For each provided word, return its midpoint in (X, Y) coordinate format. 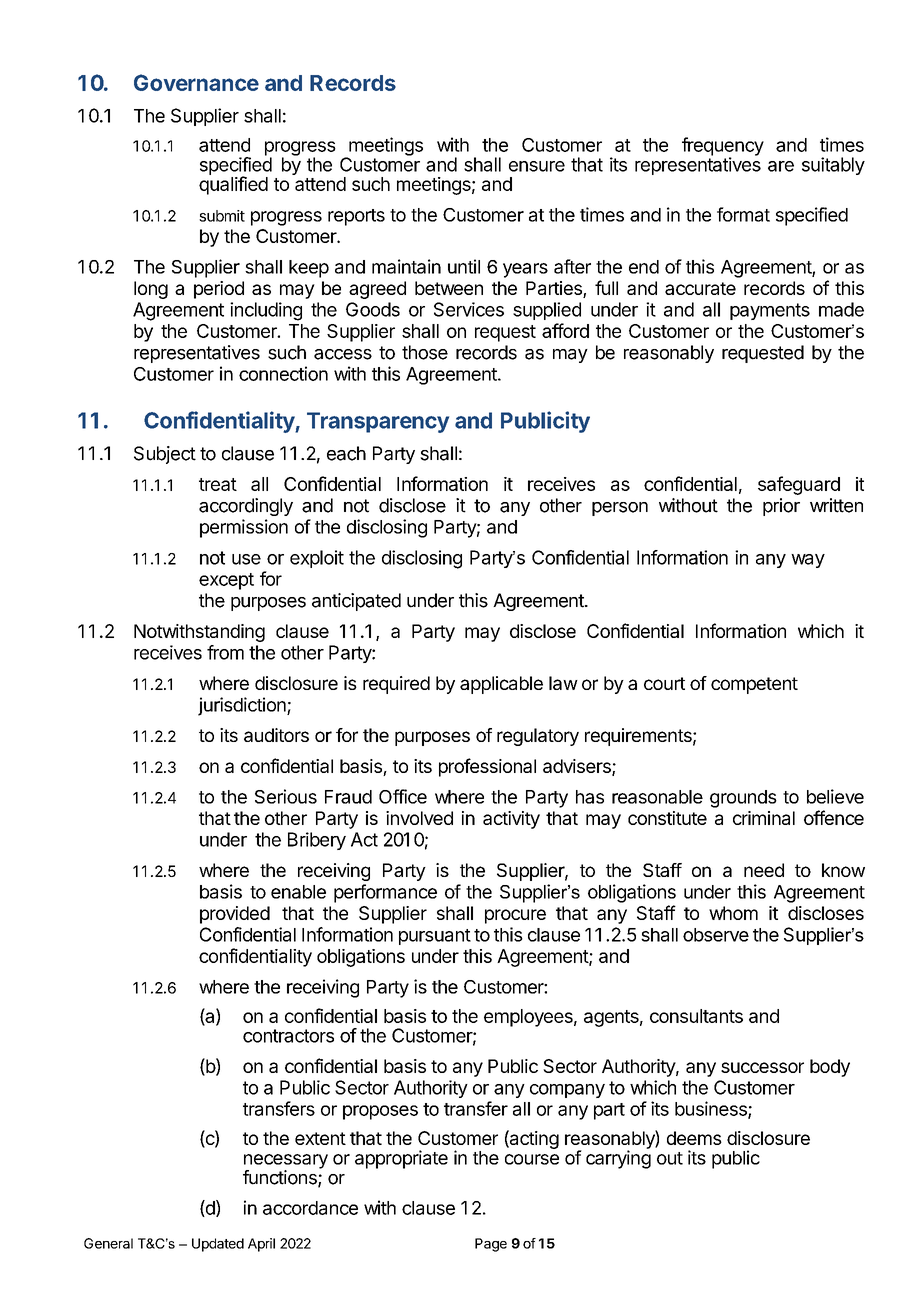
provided (235, 915)
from (225, 652)
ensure (537, 166)
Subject (165, 455)
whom (733, 913)
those (425, 352)
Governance (196, 82)
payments (770, 311)
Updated (218, 1245)
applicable (501, 685)
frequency (723, 147)
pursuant (435, 937)
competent (754, 685)
